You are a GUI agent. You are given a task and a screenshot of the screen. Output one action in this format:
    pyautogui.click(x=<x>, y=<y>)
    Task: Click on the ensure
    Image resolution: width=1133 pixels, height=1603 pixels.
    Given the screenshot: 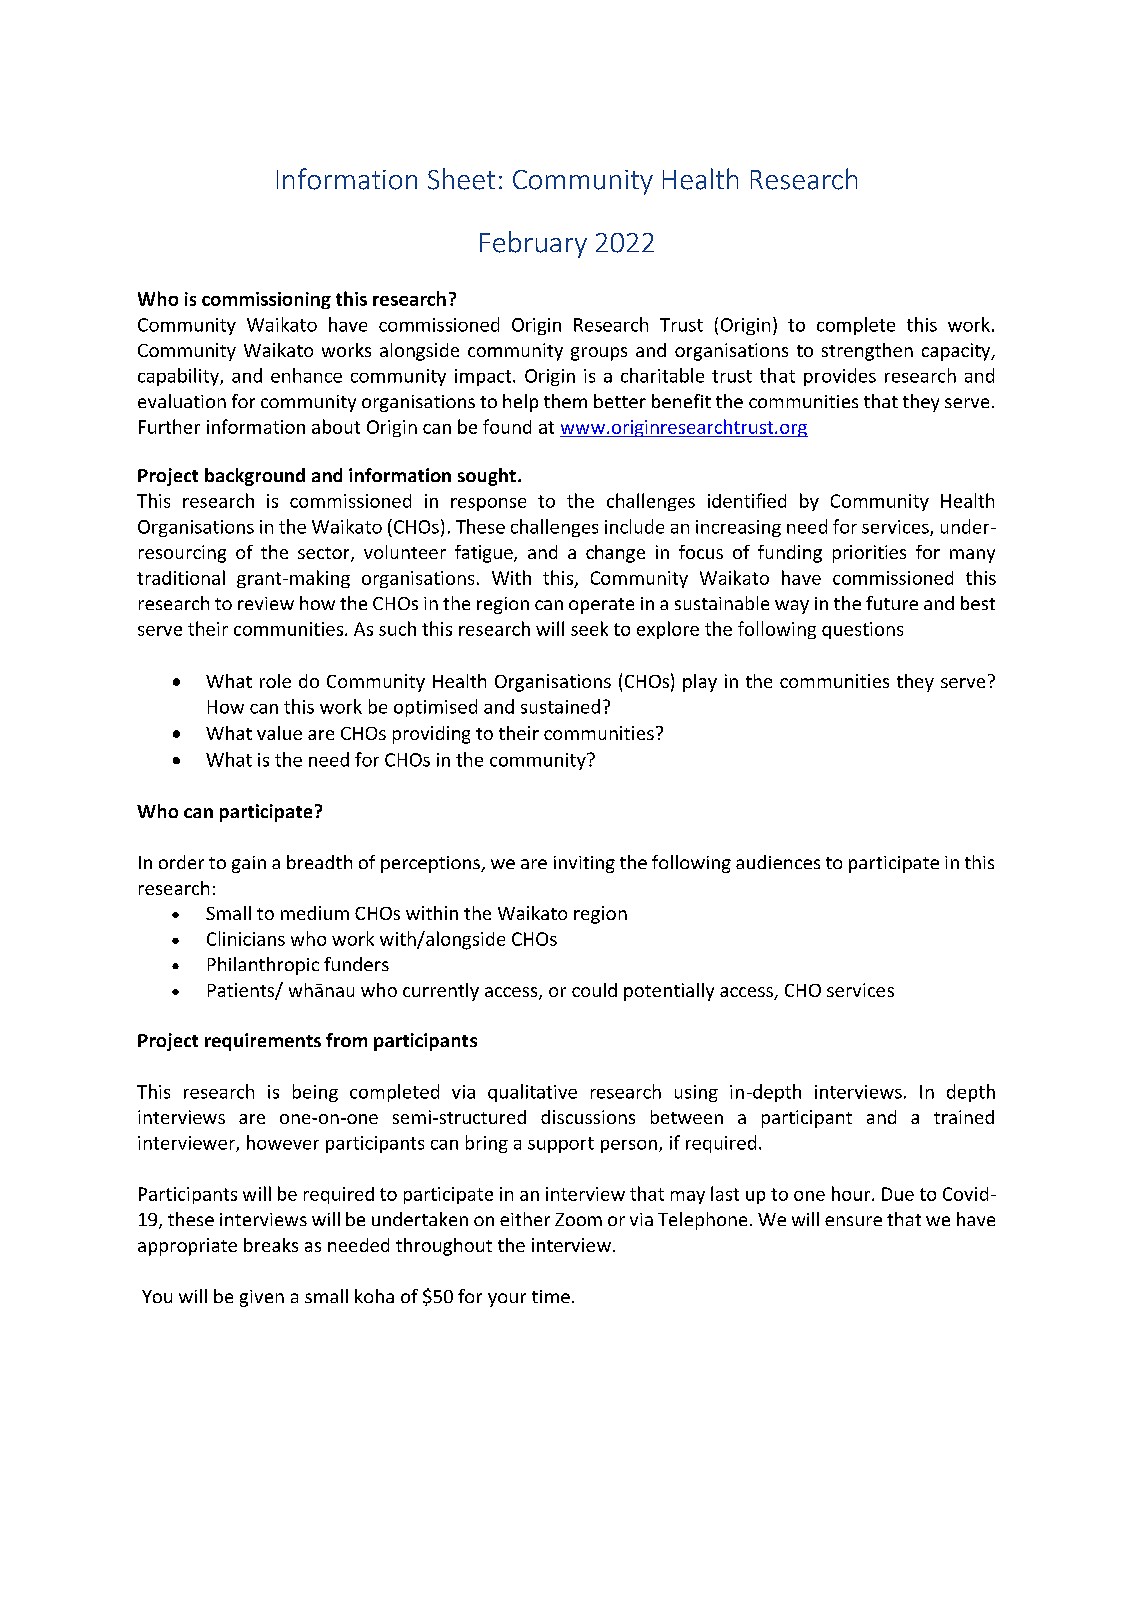 What is the action you would take?
    pyautogui.click(x=853, y=1221)
